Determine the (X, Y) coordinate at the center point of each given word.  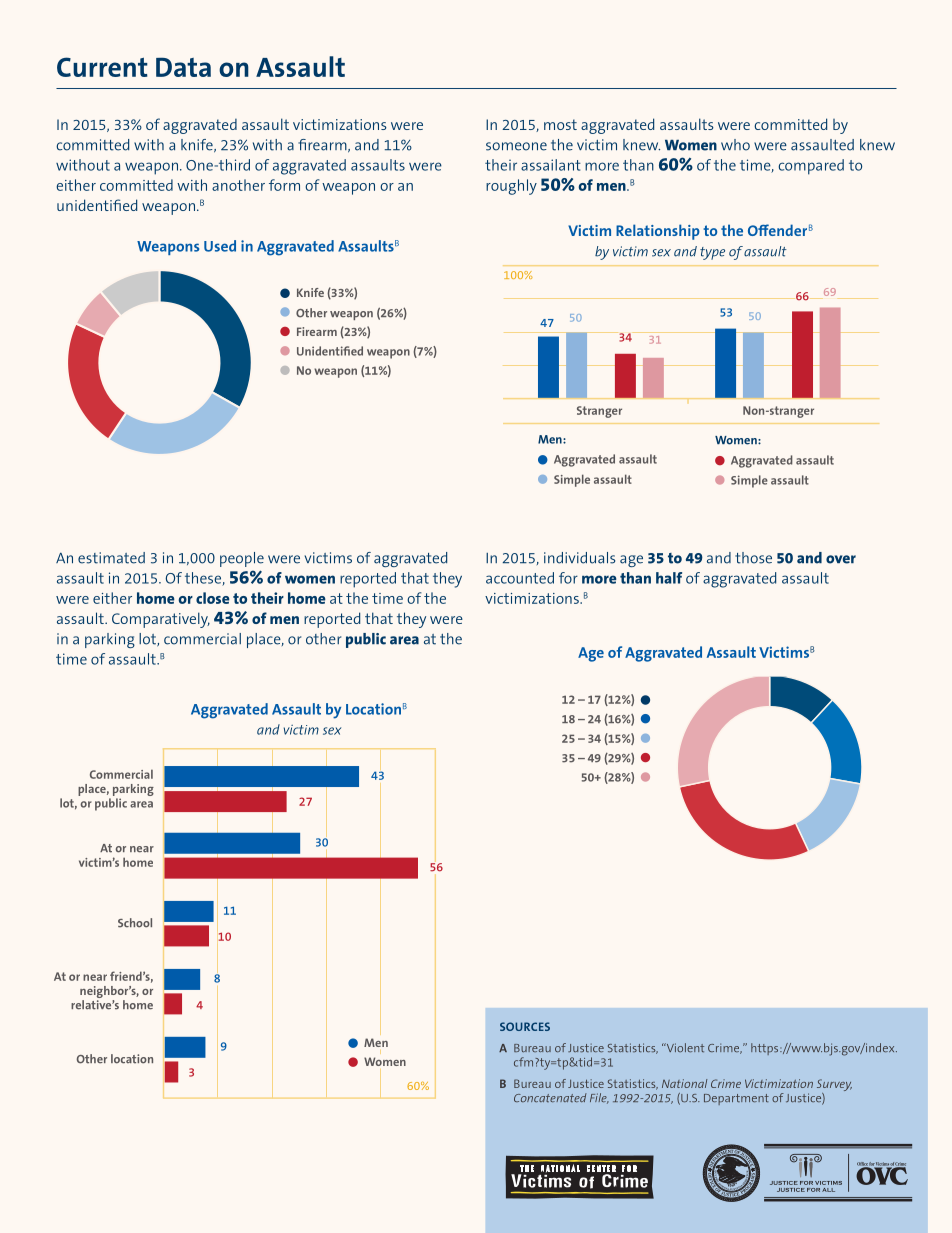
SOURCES (525, 1026)
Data (183, 67)
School (135, 923)
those (753, 558)
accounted (520, 578)
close (213, 598)
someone (516, 146)
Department (736, 1099)
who (735, 145)
